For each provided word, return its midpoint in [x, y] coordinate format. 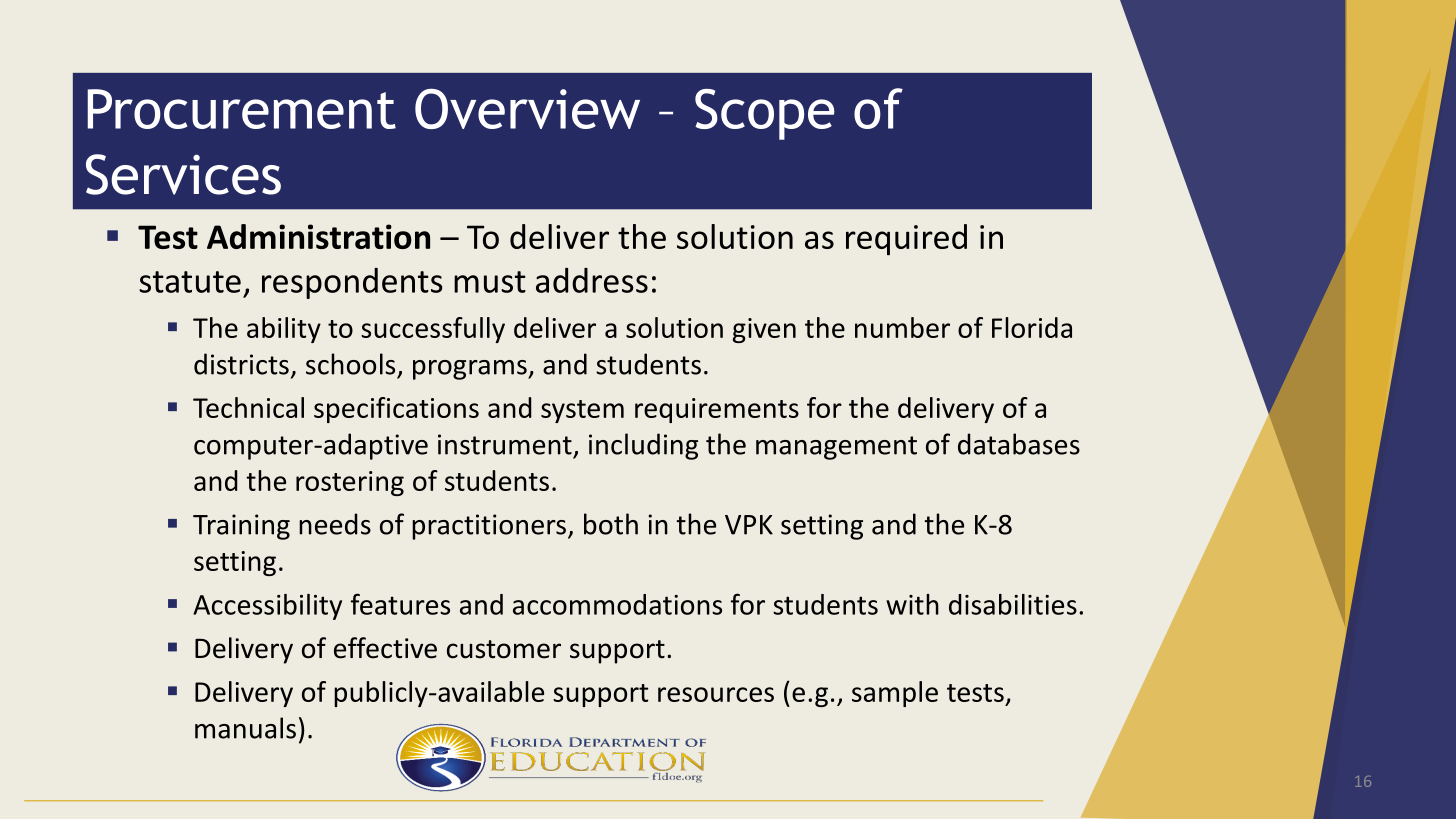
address [592, 280]
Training [241, 527]
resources [716, 694]
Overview [527, 109]
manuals [245, 728]
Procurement [241, 109]
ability [284, 330]
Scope [765, 114]
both [611, 524]
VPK [749, 525]
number [902, 327]
